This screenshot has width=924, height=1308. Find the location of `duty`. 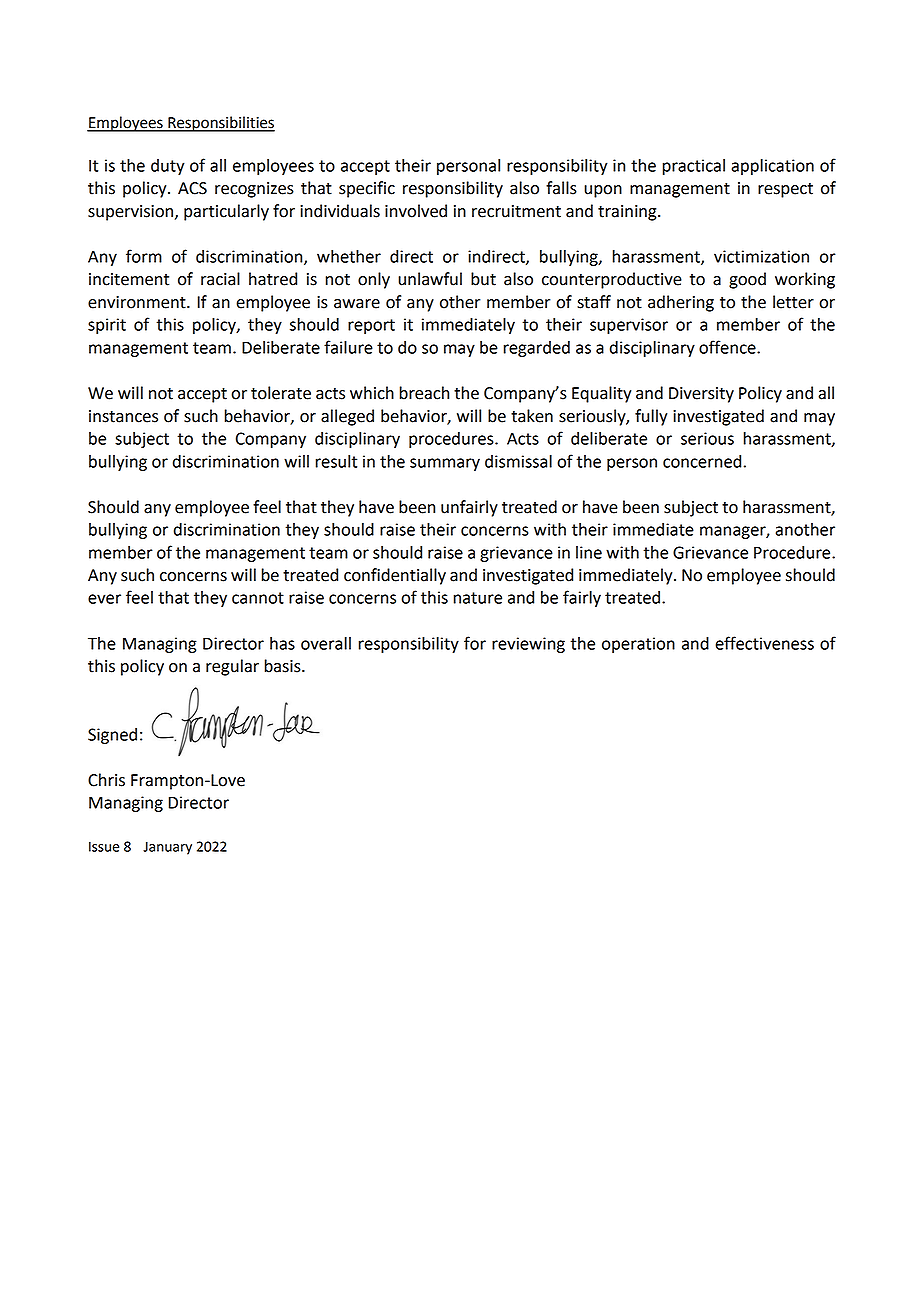

duty is located at coordinates (168, 167).
